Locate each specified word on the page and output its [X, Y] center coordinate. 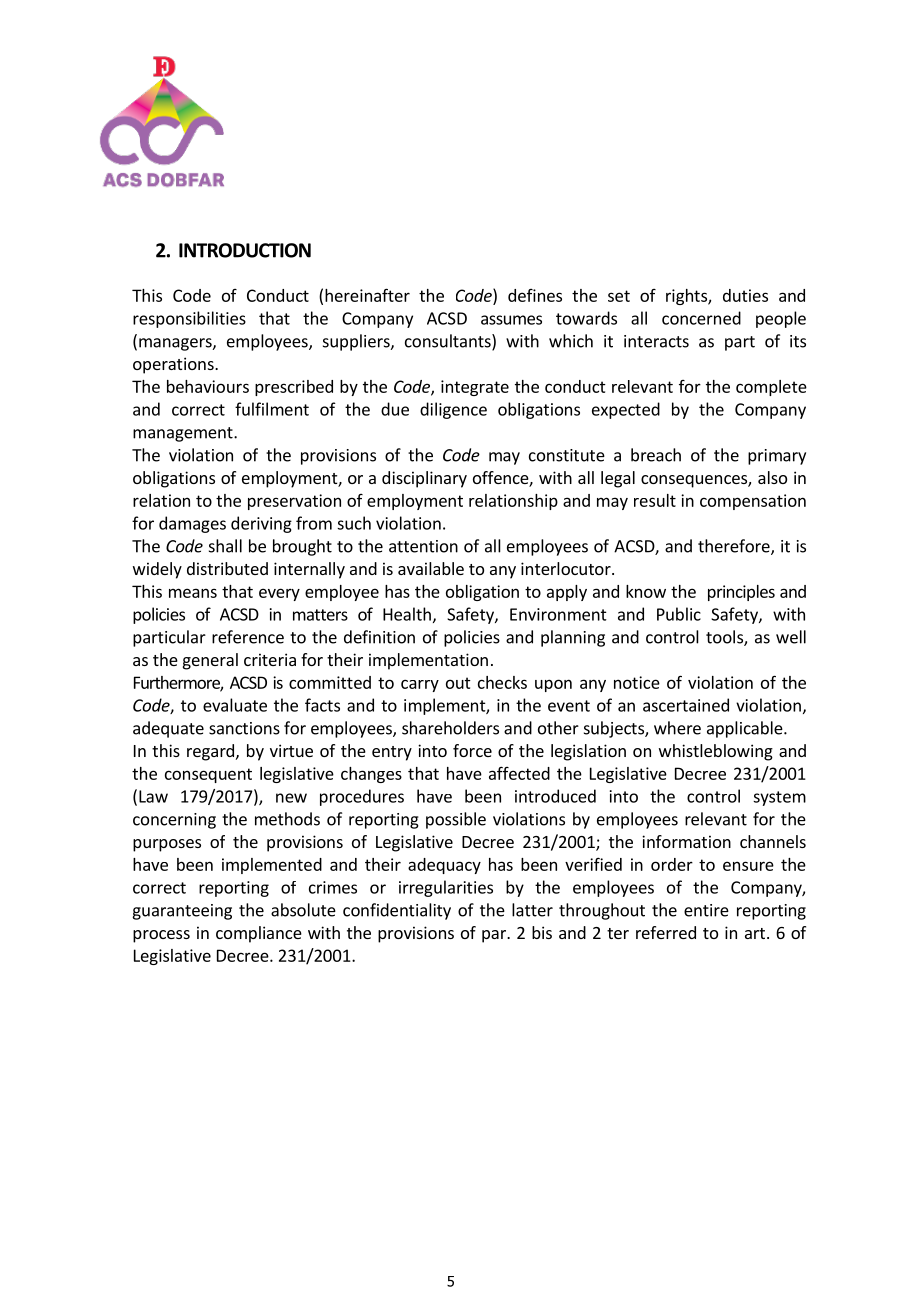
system [779, 798]
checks [502, 682]
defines [535, 295]
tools [725, 638]
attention [423, 546]
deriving [261, 524]
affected [519, 773]
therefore [735, 547]
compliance [259, 934]
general [210, 661]
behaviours [208, 386]
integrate [475, 388]
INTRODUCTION [245, 250]
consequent [208, 775]
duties [745, 295]
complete [771, 388]
